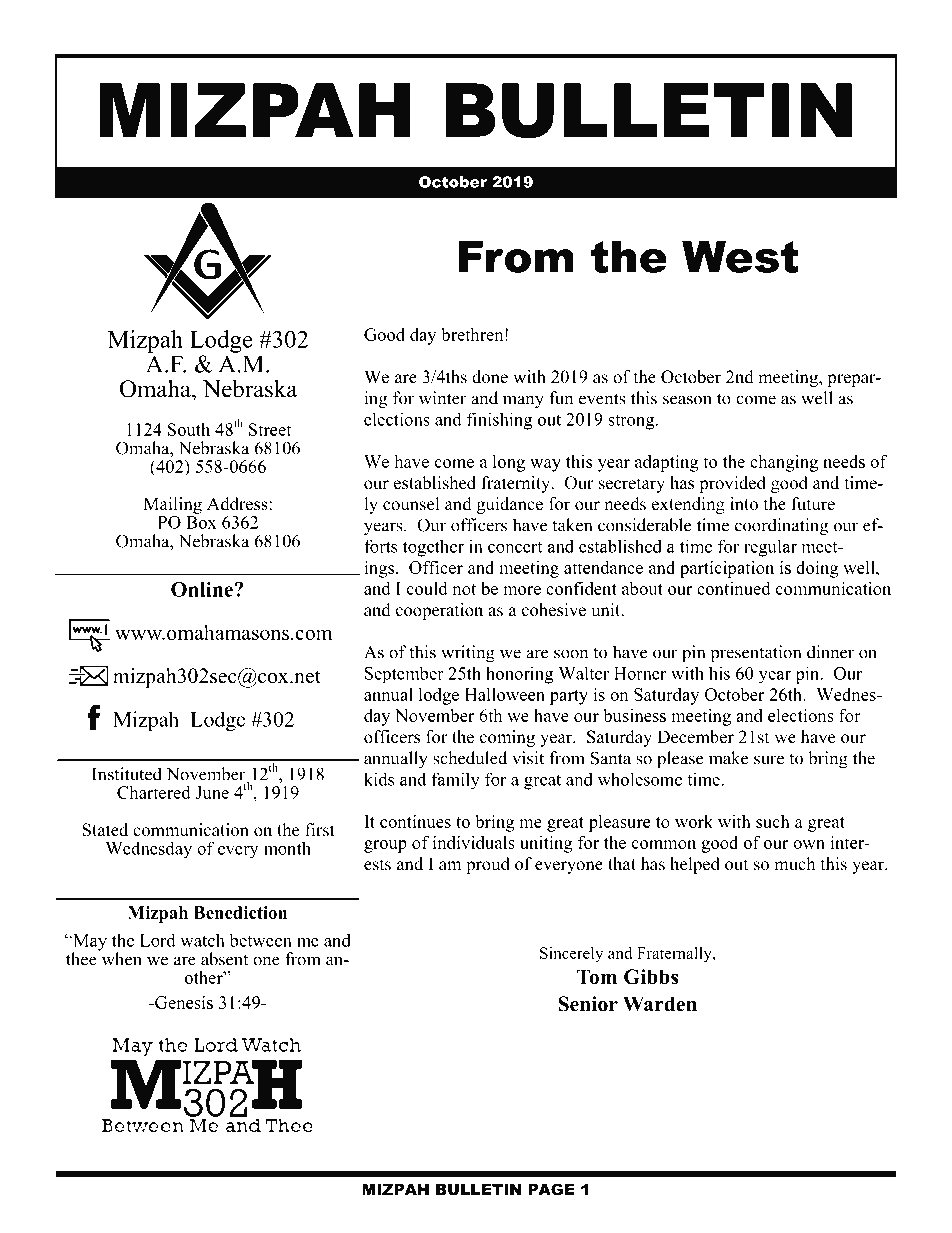  Describe the element at coordinates (224, 959) in the page. I see `absent` at that location.
